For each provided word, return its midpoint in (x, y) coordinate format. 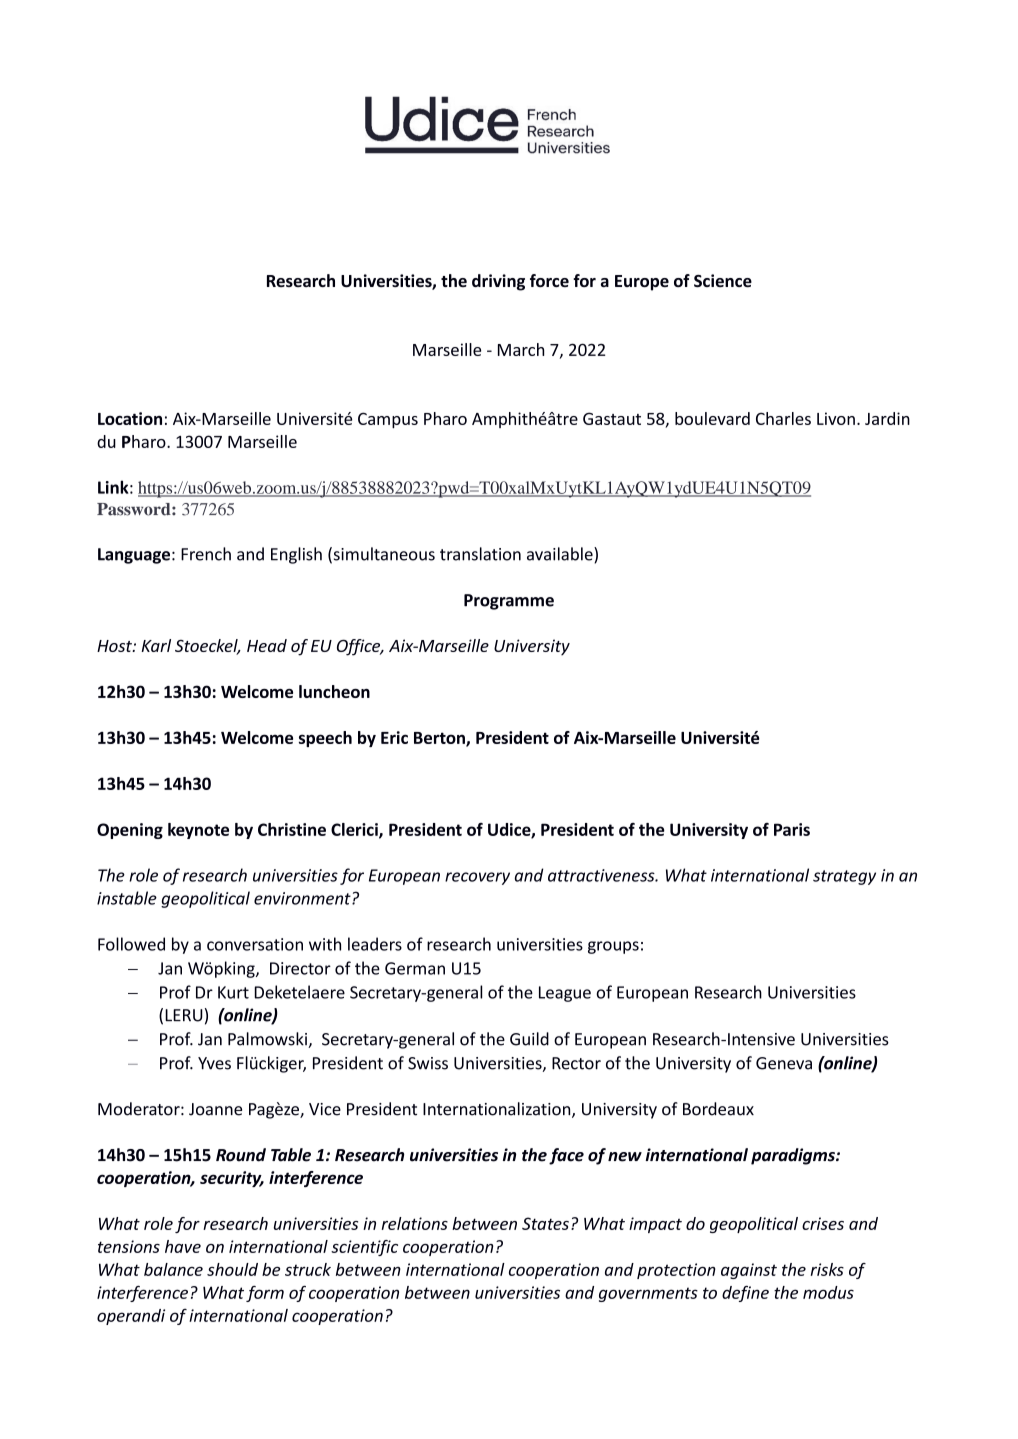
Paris (792, 829)
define (745, 1294)
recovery (477, 878)
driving (498, 282)
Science (723, 280)
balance (173, 1269)
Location (130, 418)
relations (415, 1223)
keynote (198, 831)
